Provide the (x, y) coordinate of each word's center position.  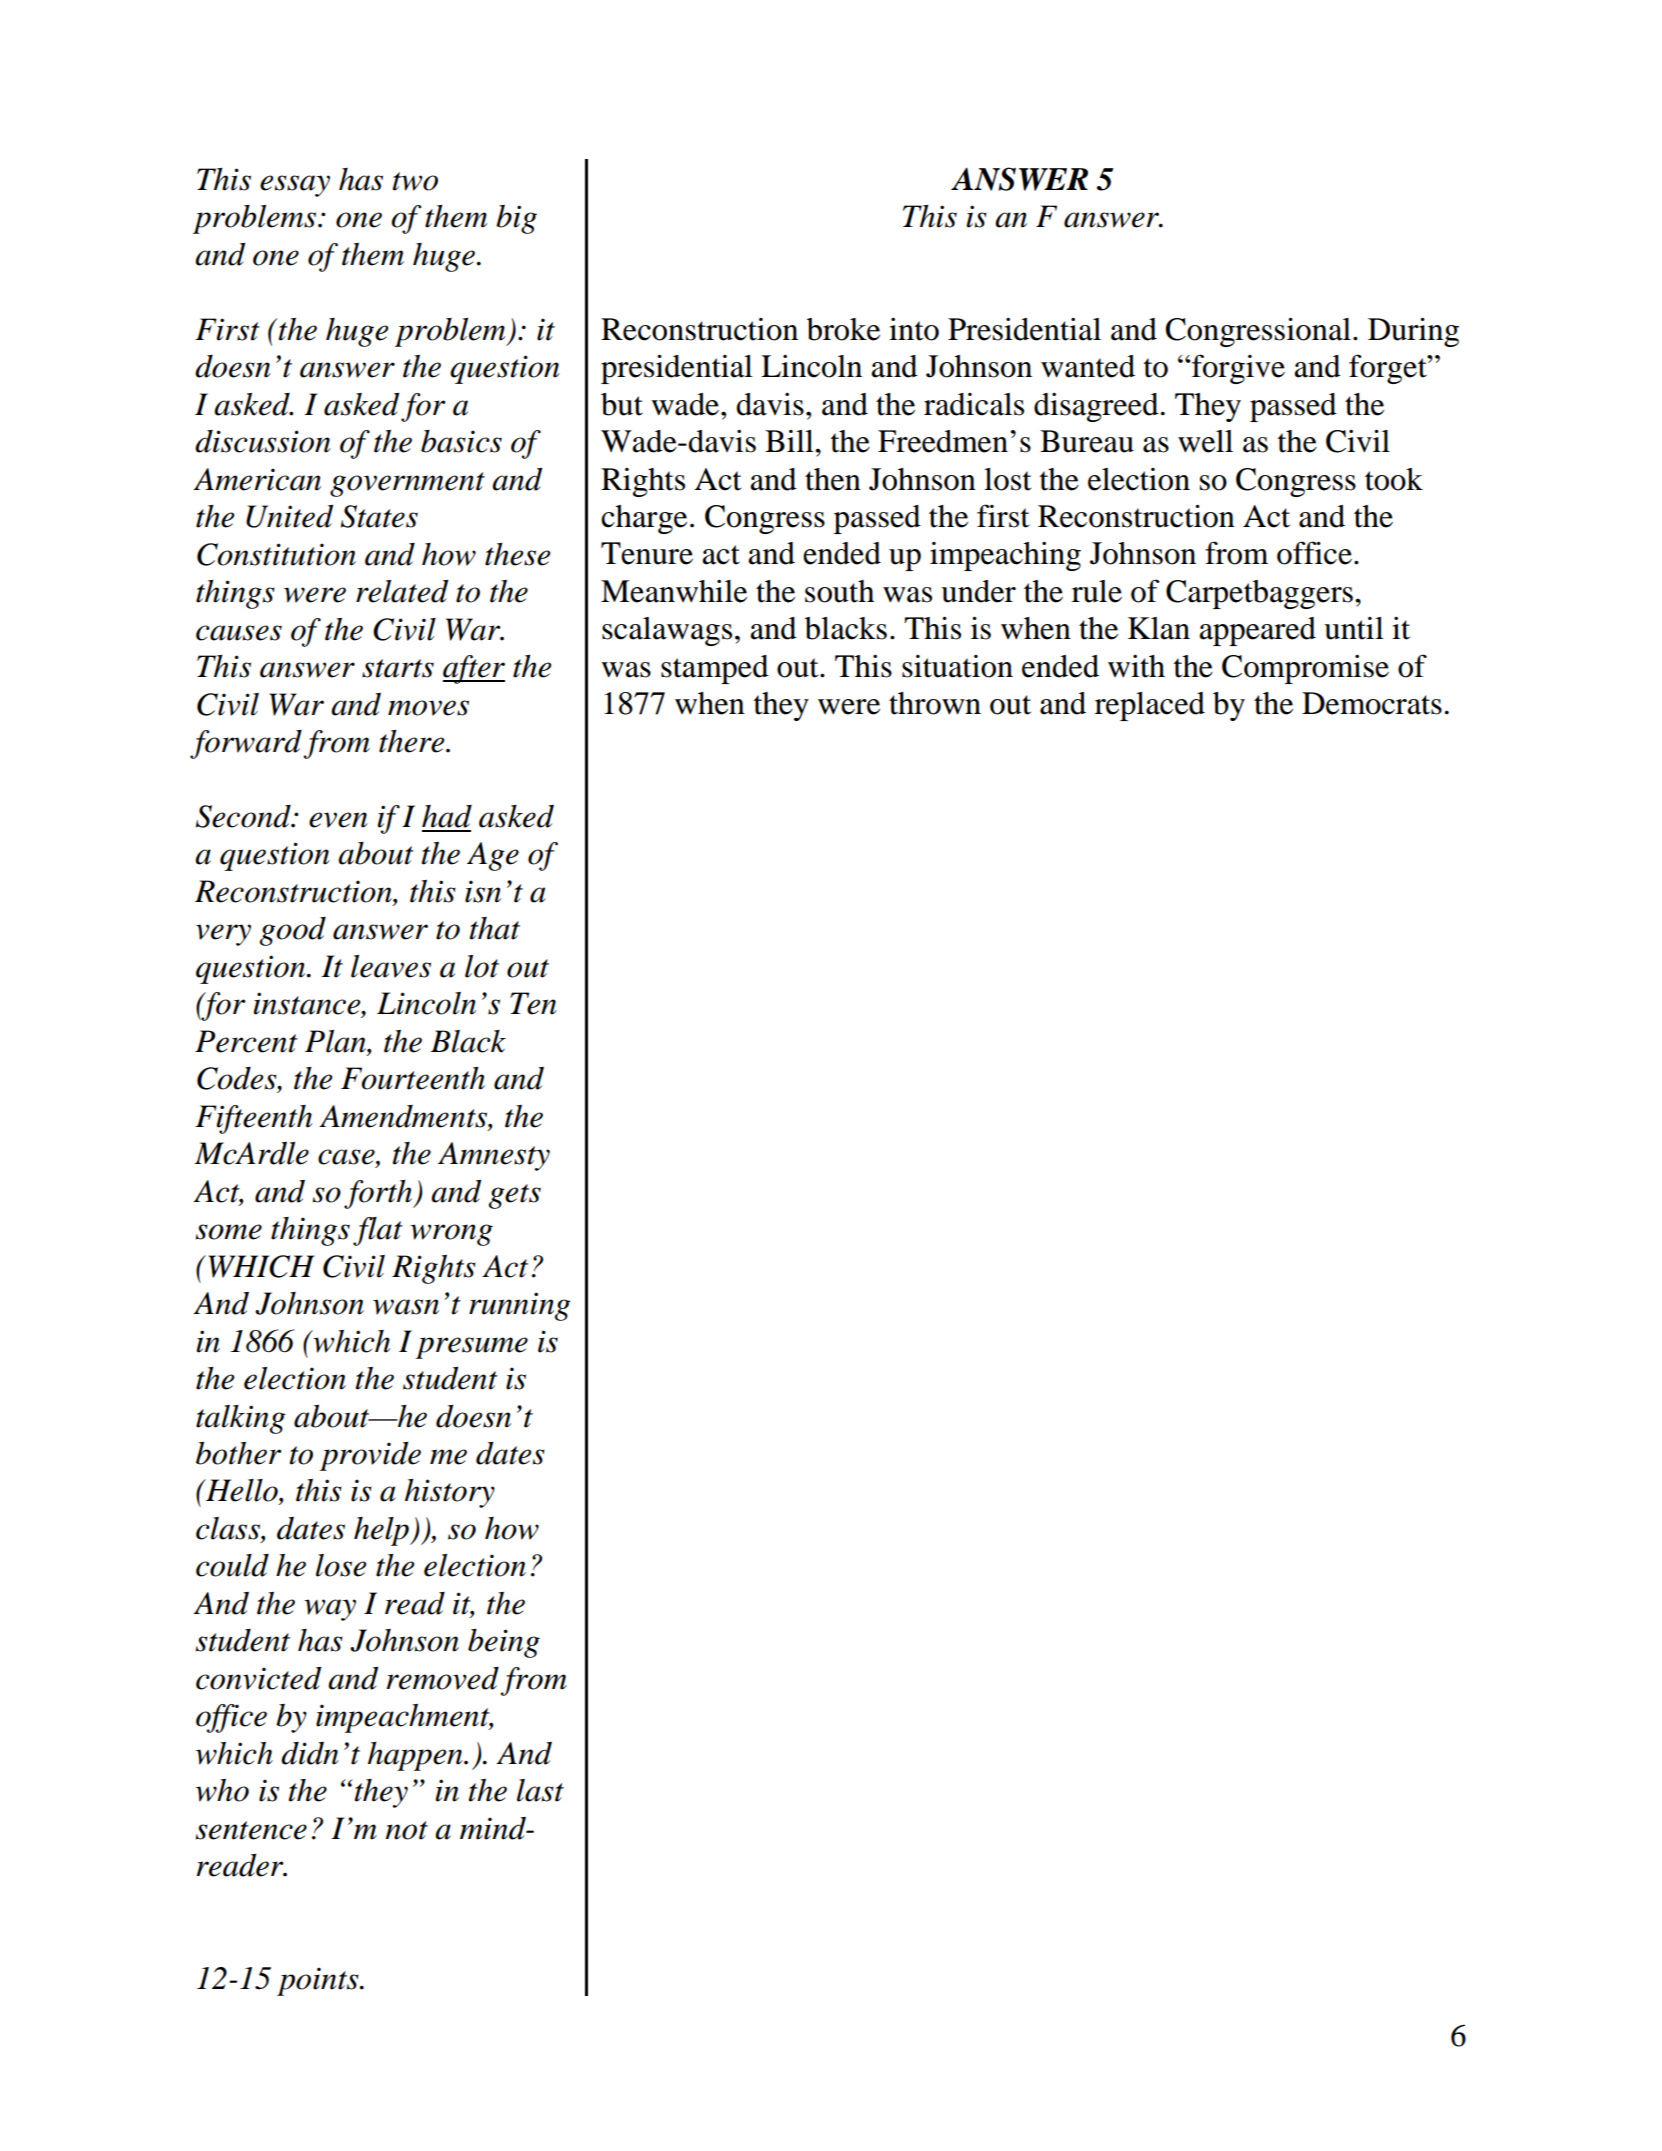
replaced (1150, 706)
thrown (935, 703)
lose (341, 1565)
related (402, 591)
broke (843, 329)
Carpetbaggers (1259, 594)
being (504, 1643)
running (519, 1306)
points (319, 1981)
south (839, 591)
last (540, 1790)
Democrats (1372, 703)
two (415, 181)
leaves (391, 966)
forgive (1237, 369)
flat (378, 1231)
